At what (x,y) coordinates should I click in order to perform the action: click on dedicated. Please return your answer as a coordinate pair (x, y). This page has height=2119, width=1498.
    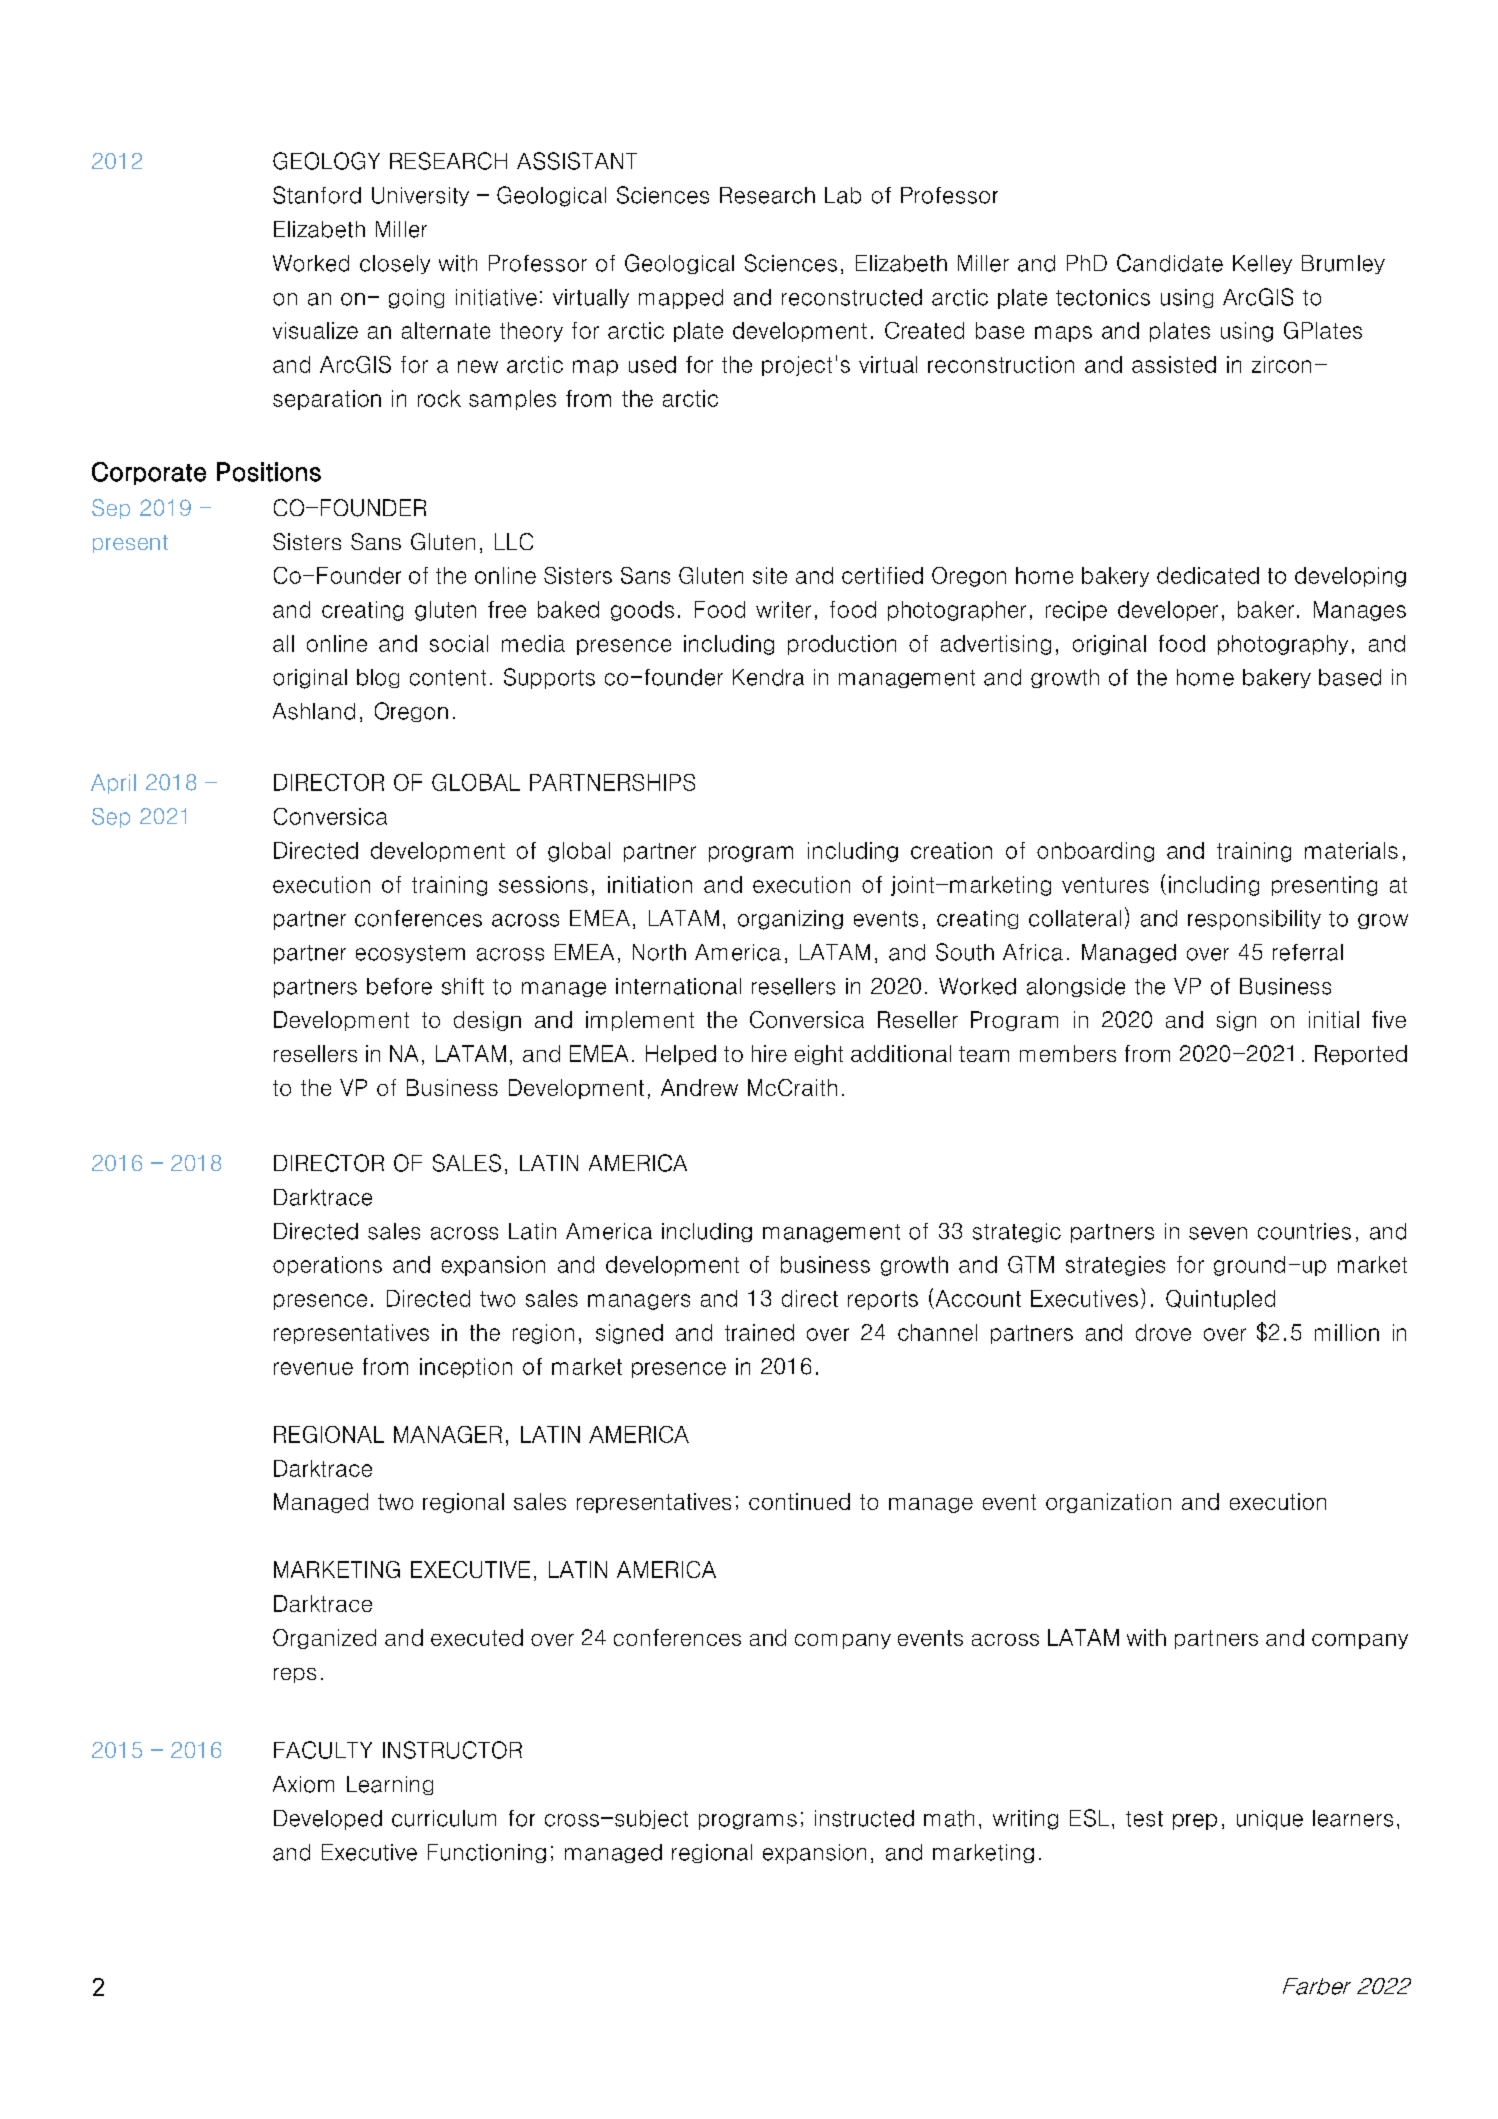
    Looking at the image, I should click on (1208, 575).
